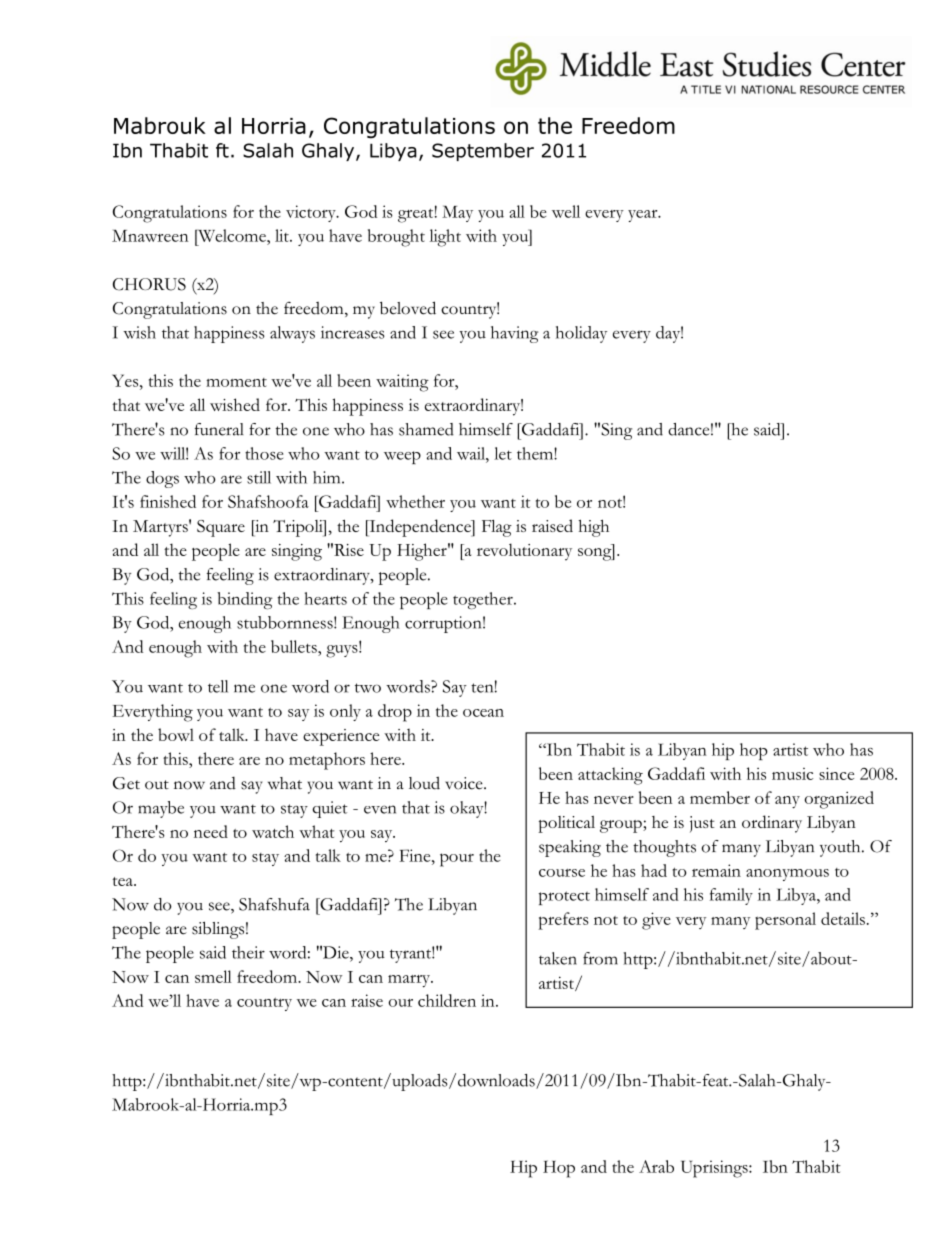 This page has height=1233, width=952. What do you see at coordinates (426, 429) in the page?
I see `shamed` at bounding box center [426, 429].
